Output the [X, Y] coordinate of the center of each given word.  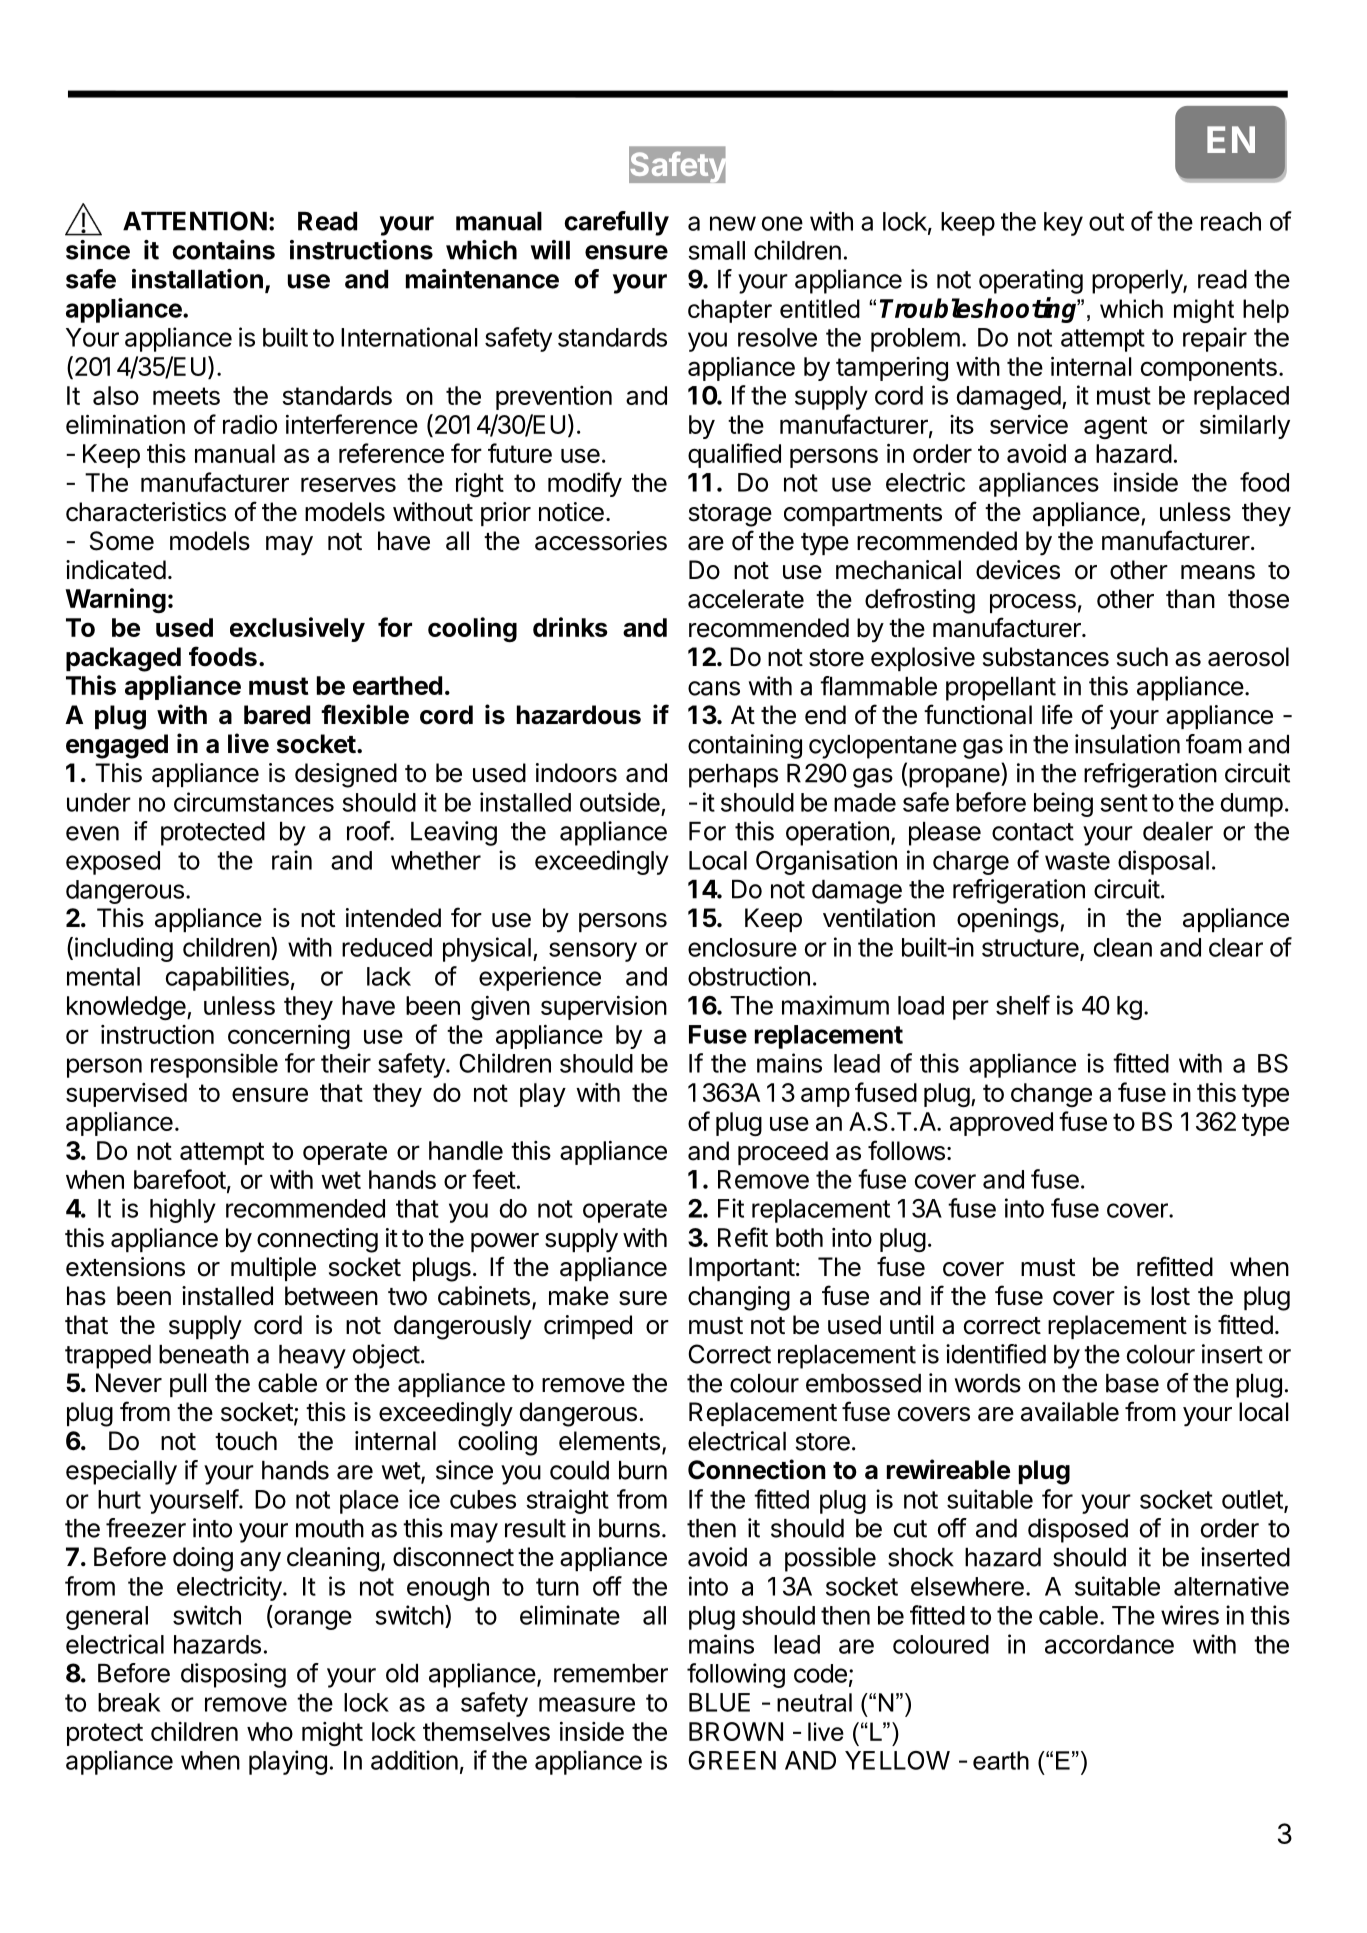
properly [1138, 282]
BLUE [719, 1702]
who [270, 1731]
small [716, 250]
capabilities [227, 978]
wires [1190, 1615]
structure [1031, 949]
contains [223, 250]
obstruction [749, 976]
